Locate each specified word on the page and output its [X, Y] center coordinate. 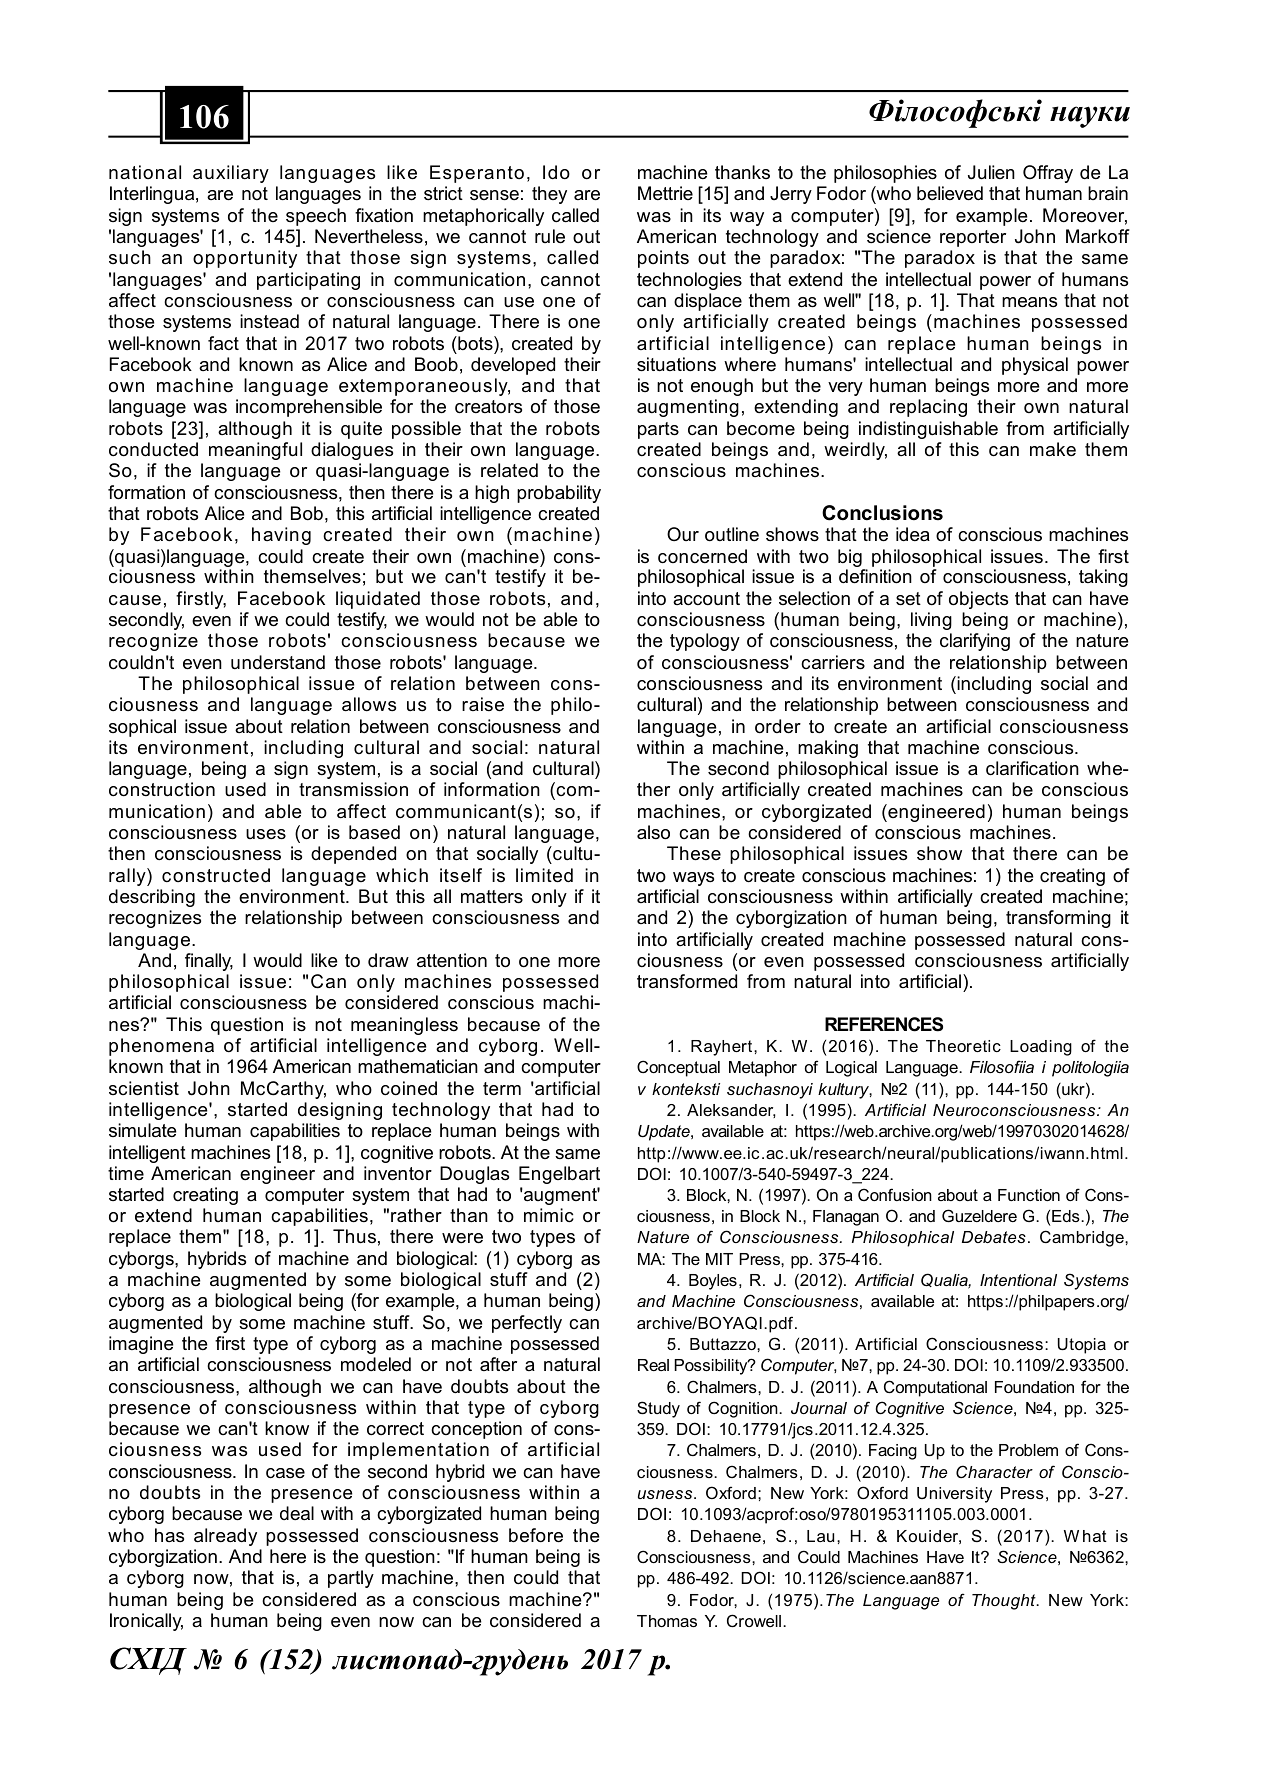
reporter [973, 238]
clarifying [975, 642]
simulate [143, 1130]
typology [705, 642]
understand [278, 662]
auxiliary [231, 174]
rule [550, 236]
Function [1029, 1195]
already [225, 1537]
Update [665, 1133]
